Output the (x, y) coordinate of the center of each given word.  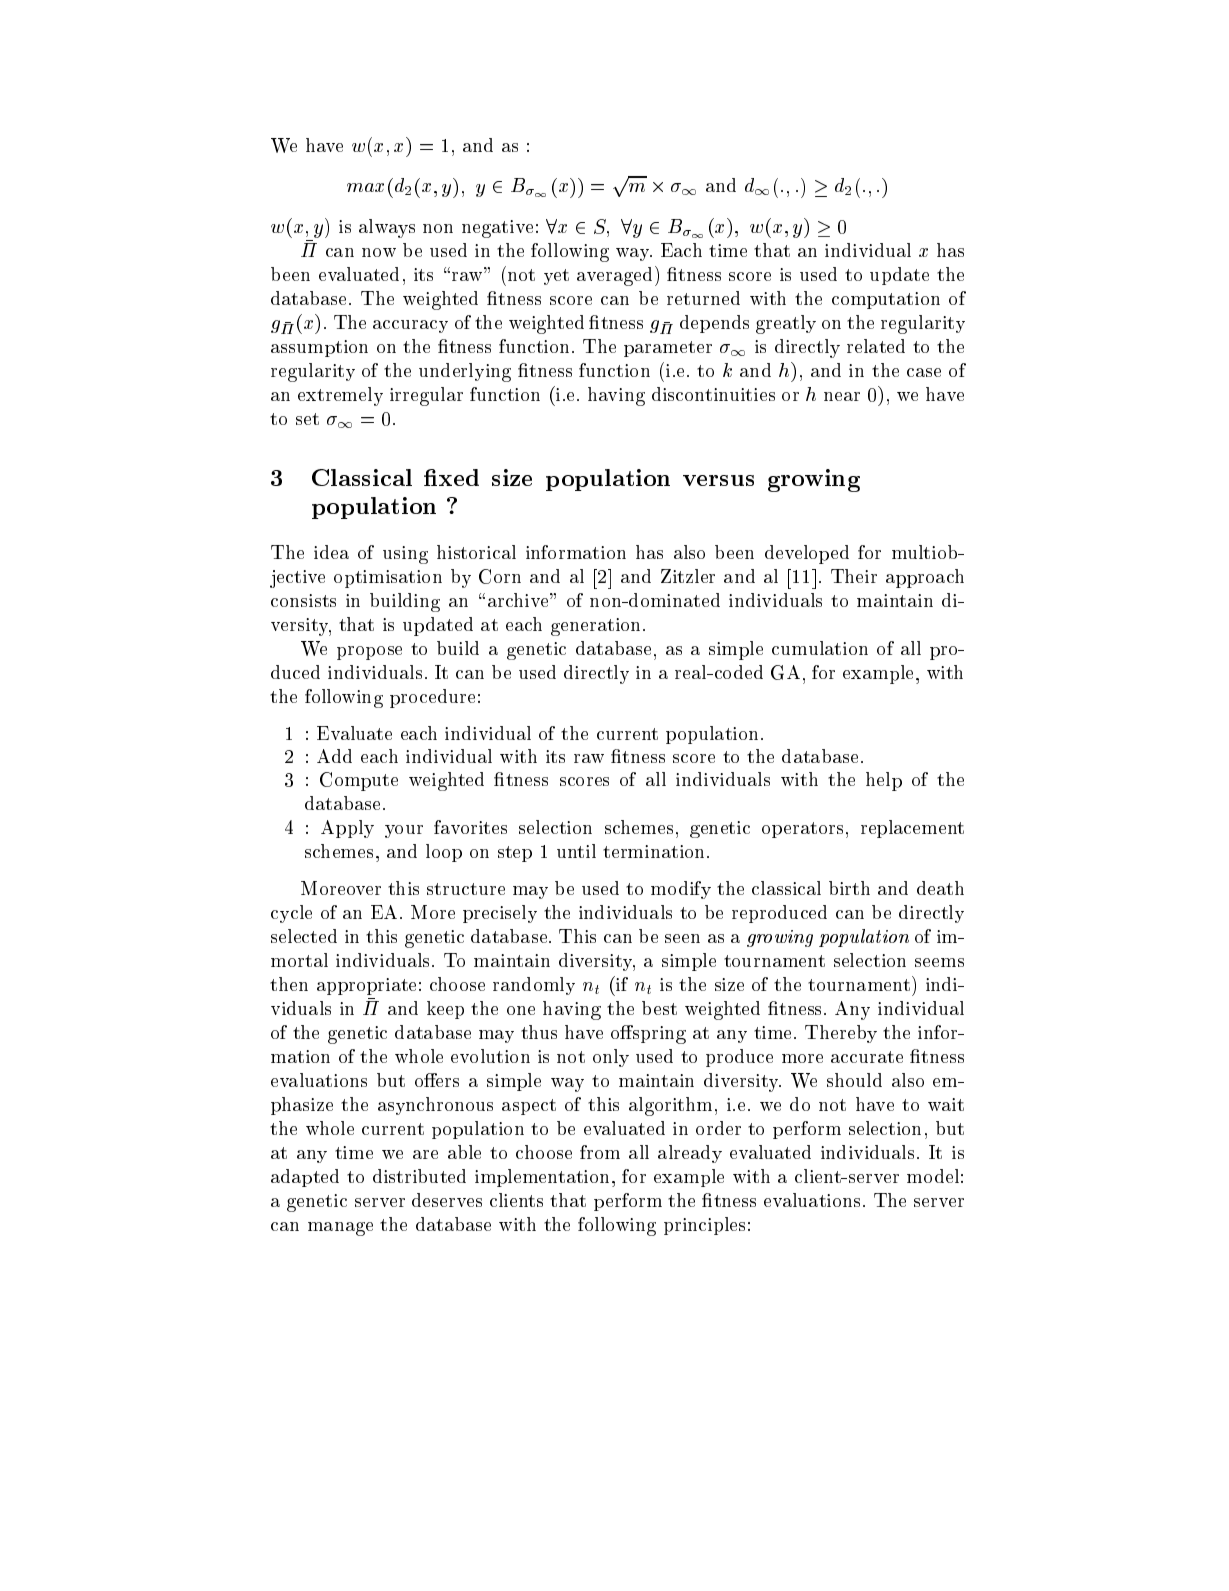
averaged (614, 276)
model (933, 1176)
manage (340, 1229)
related (876, 346)
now (379, 252)
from (600, 1152)
